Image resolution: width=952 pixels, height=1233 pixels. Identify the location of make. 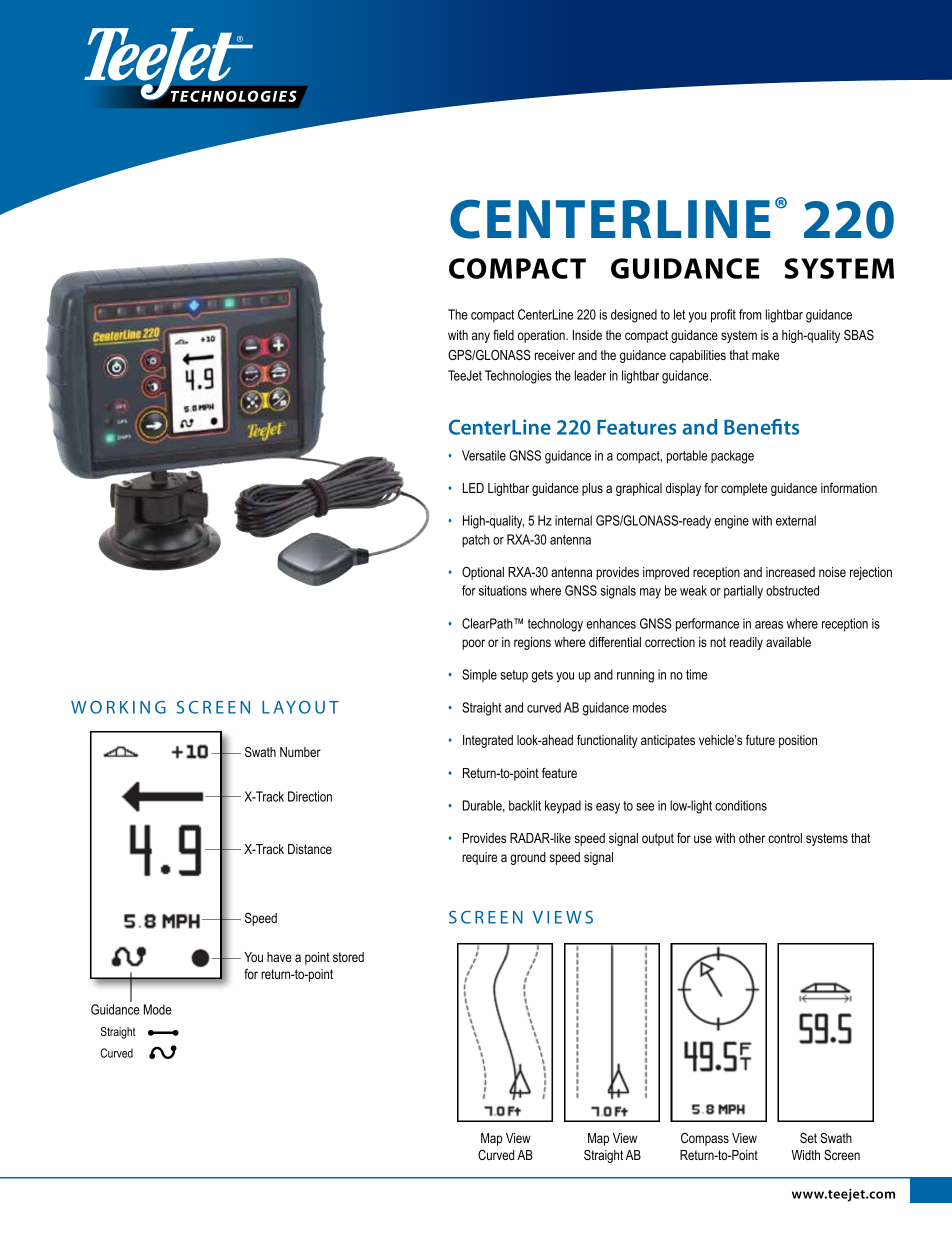
(766, 355).
